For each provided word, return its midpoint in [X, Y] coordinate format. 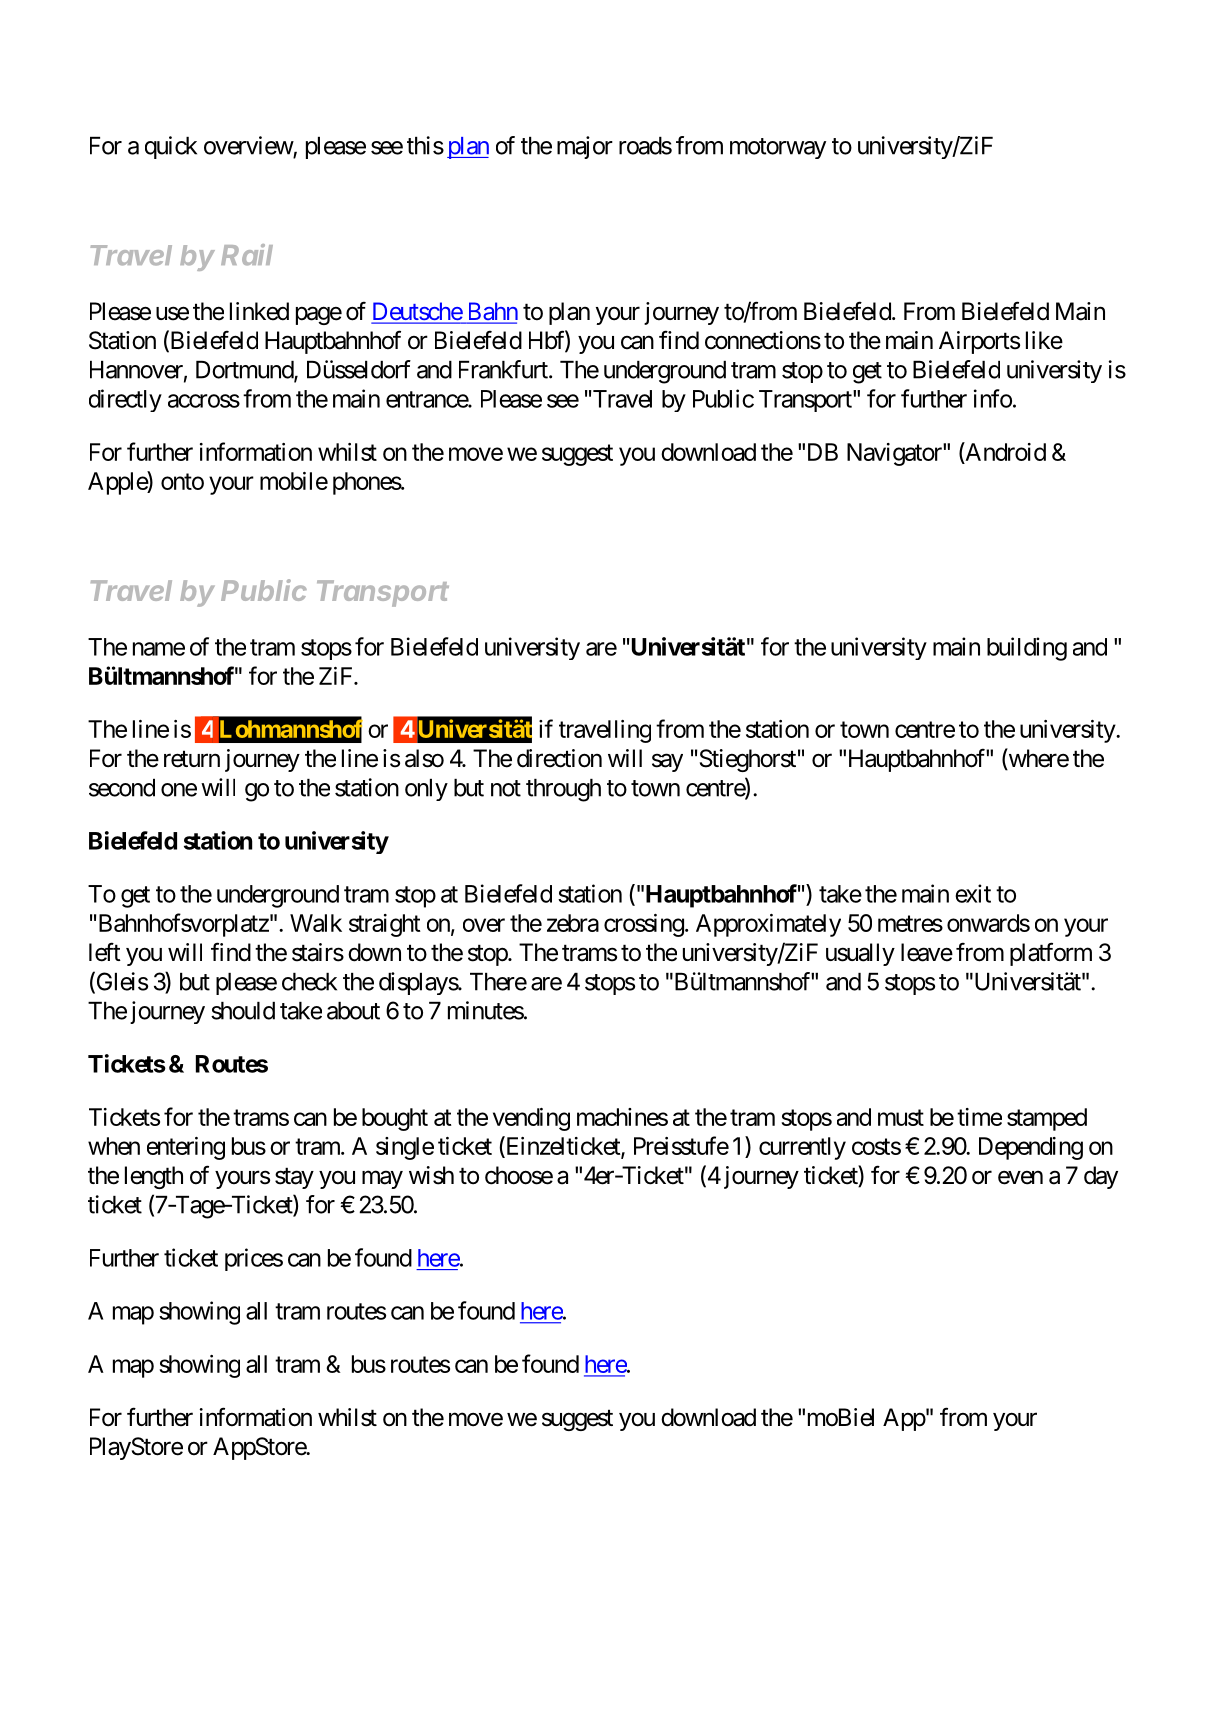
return [192, 759]
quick [171, 147]
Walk [316, 923]
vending [531, 1119]
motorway [778, 148]
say [667, 763]
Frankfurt [504, 369]
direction [559, 758]
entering [186, 1148]
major [585, 147]
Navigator [895, 454]
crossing [644, 925]
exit [973, 893]
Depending [1031, 1148]
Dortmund [245, 371]
